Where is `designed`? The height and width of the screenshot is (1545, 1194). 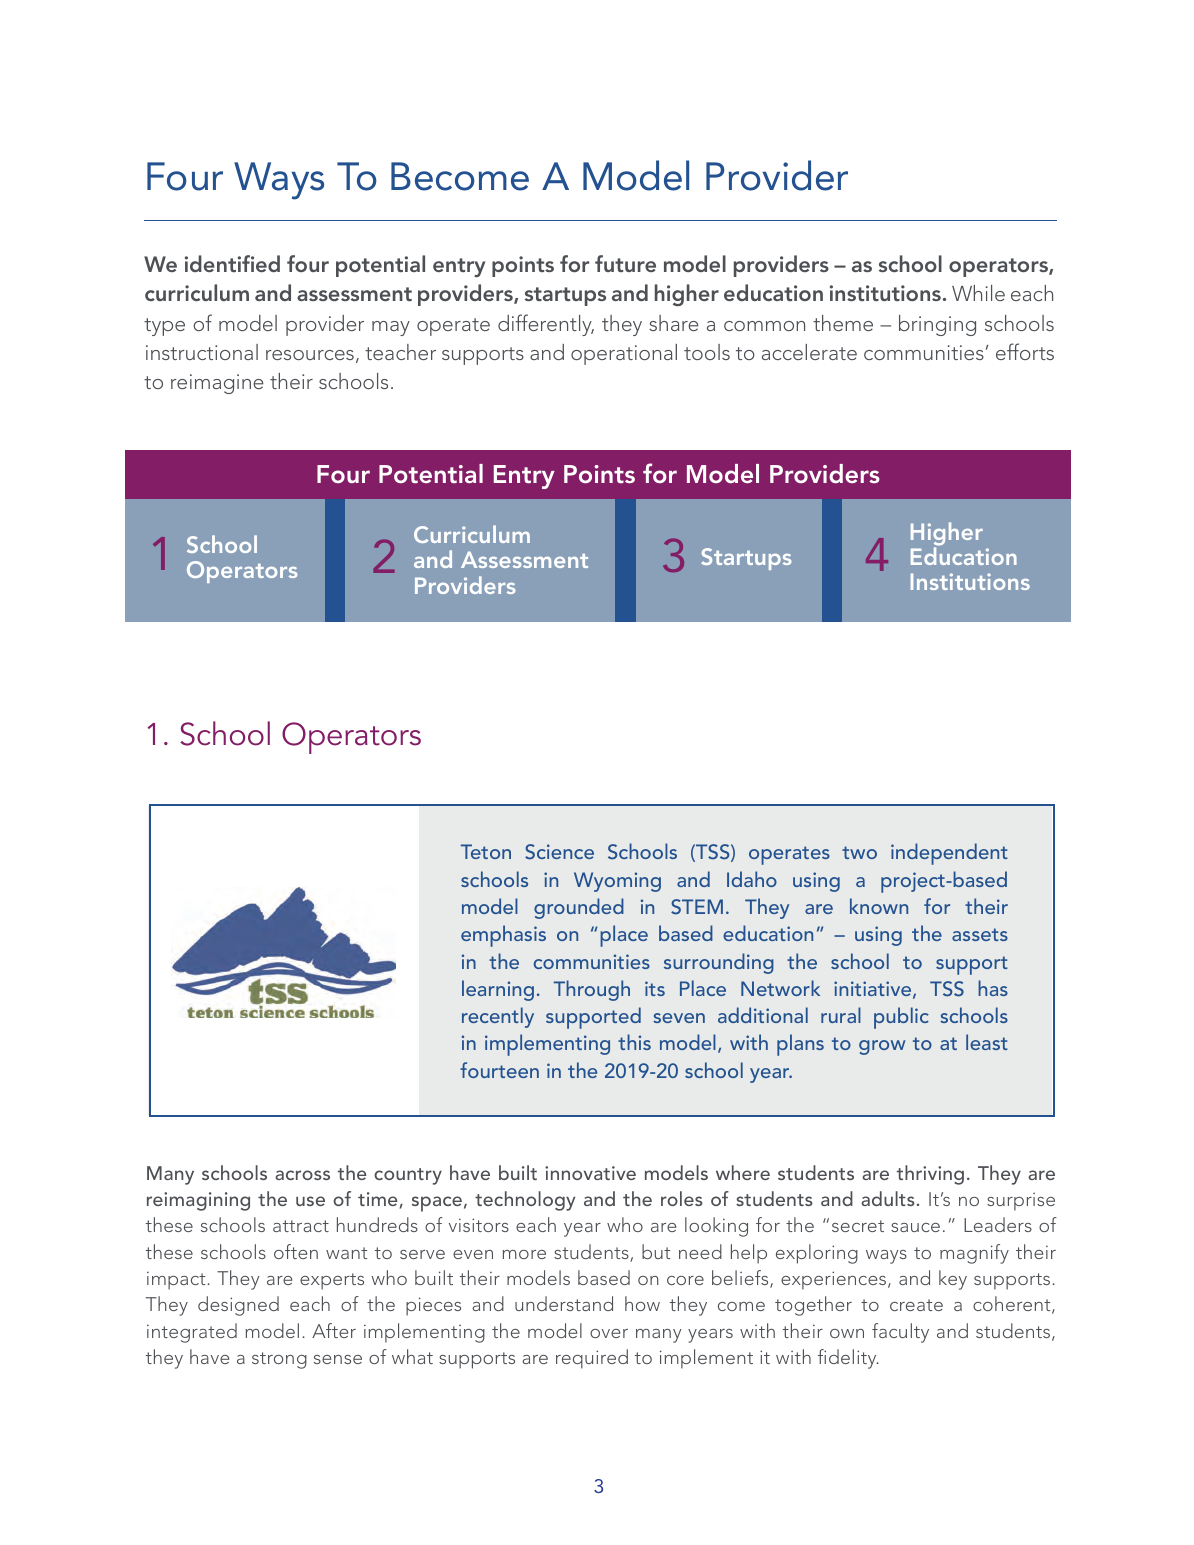 designed is located at coordinates (238, 1306).
